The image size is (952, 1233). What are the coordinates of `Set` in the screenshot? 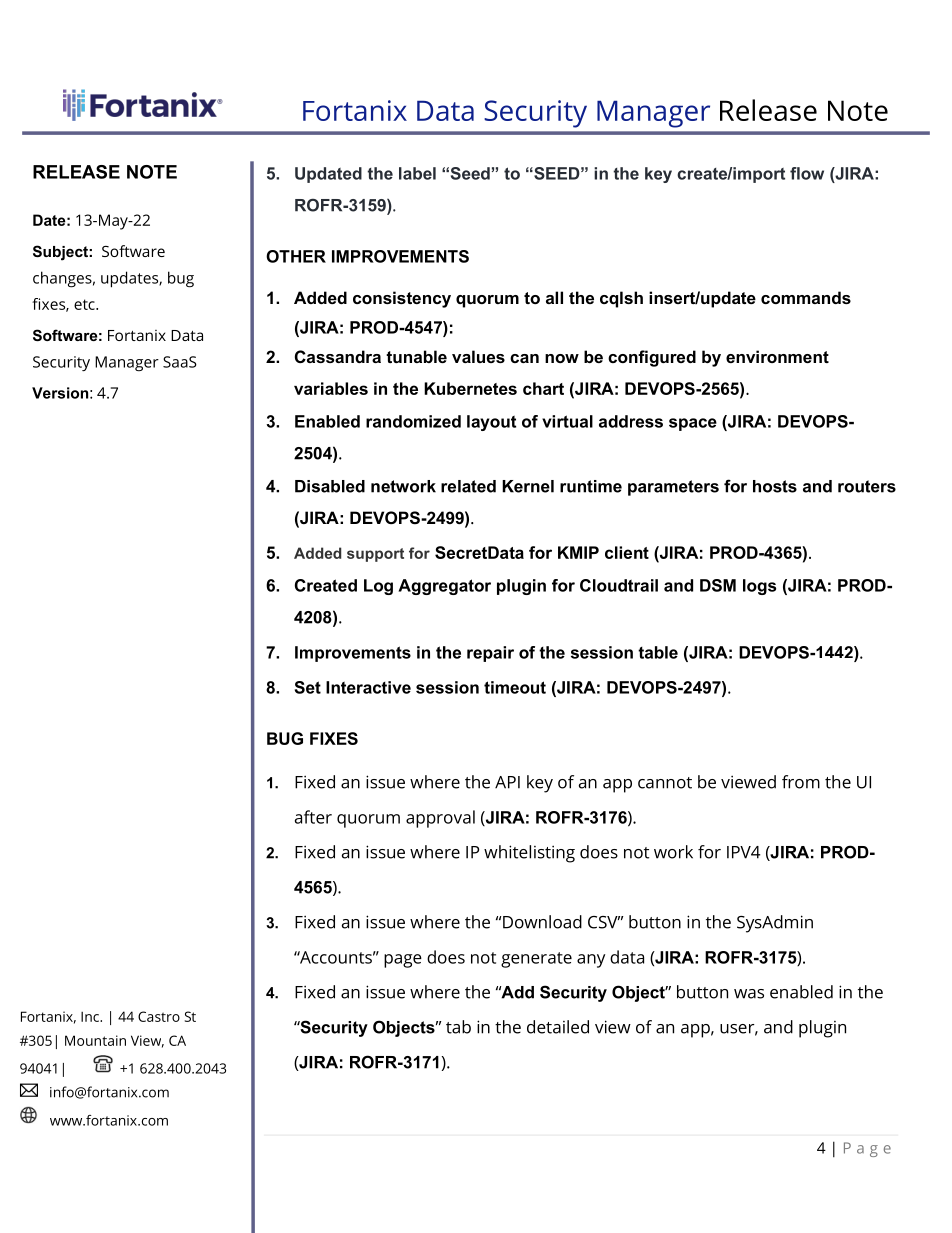 It's located at (308, 687).
